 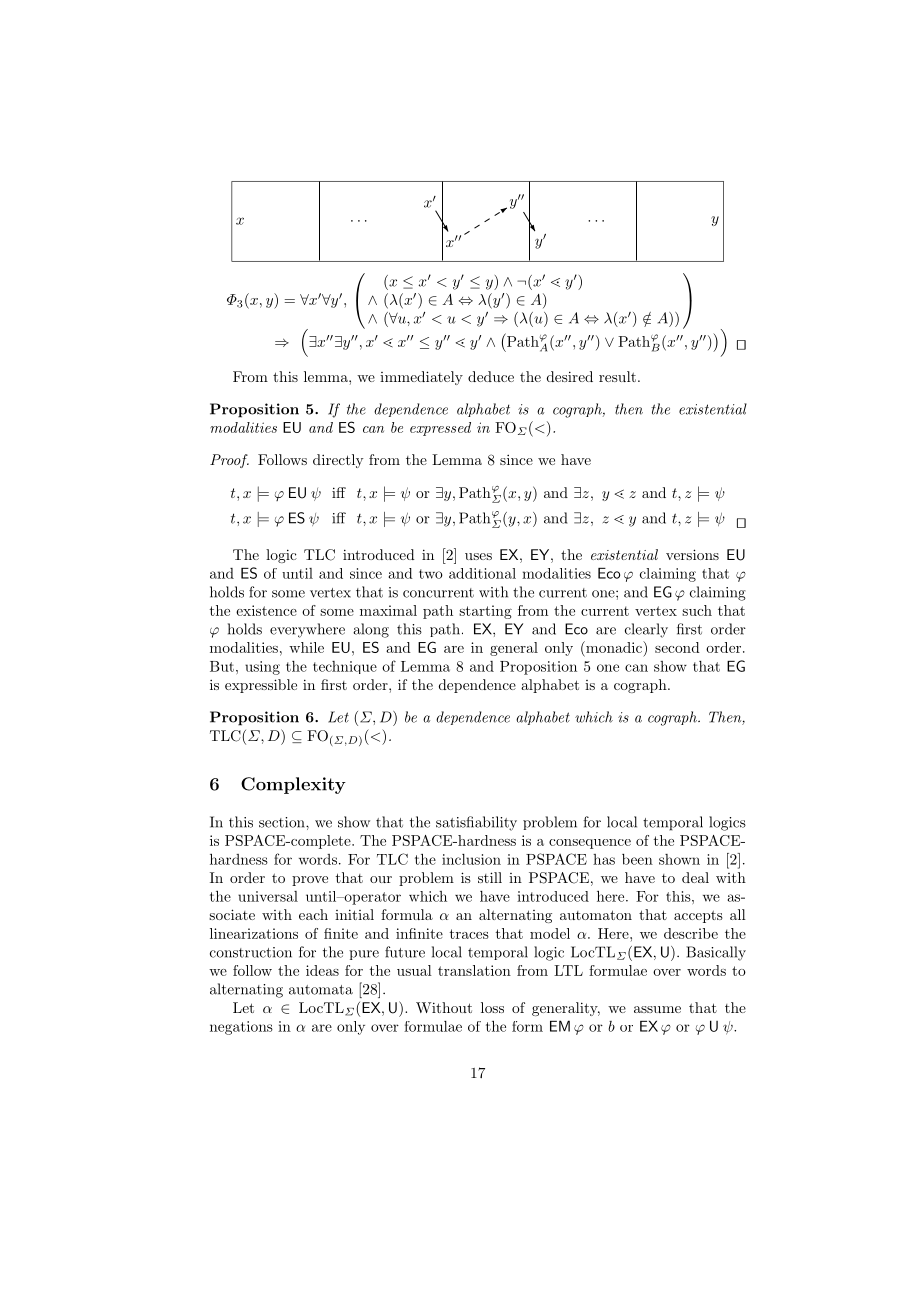 I want to click on versions, so click(x=692, y=554).
